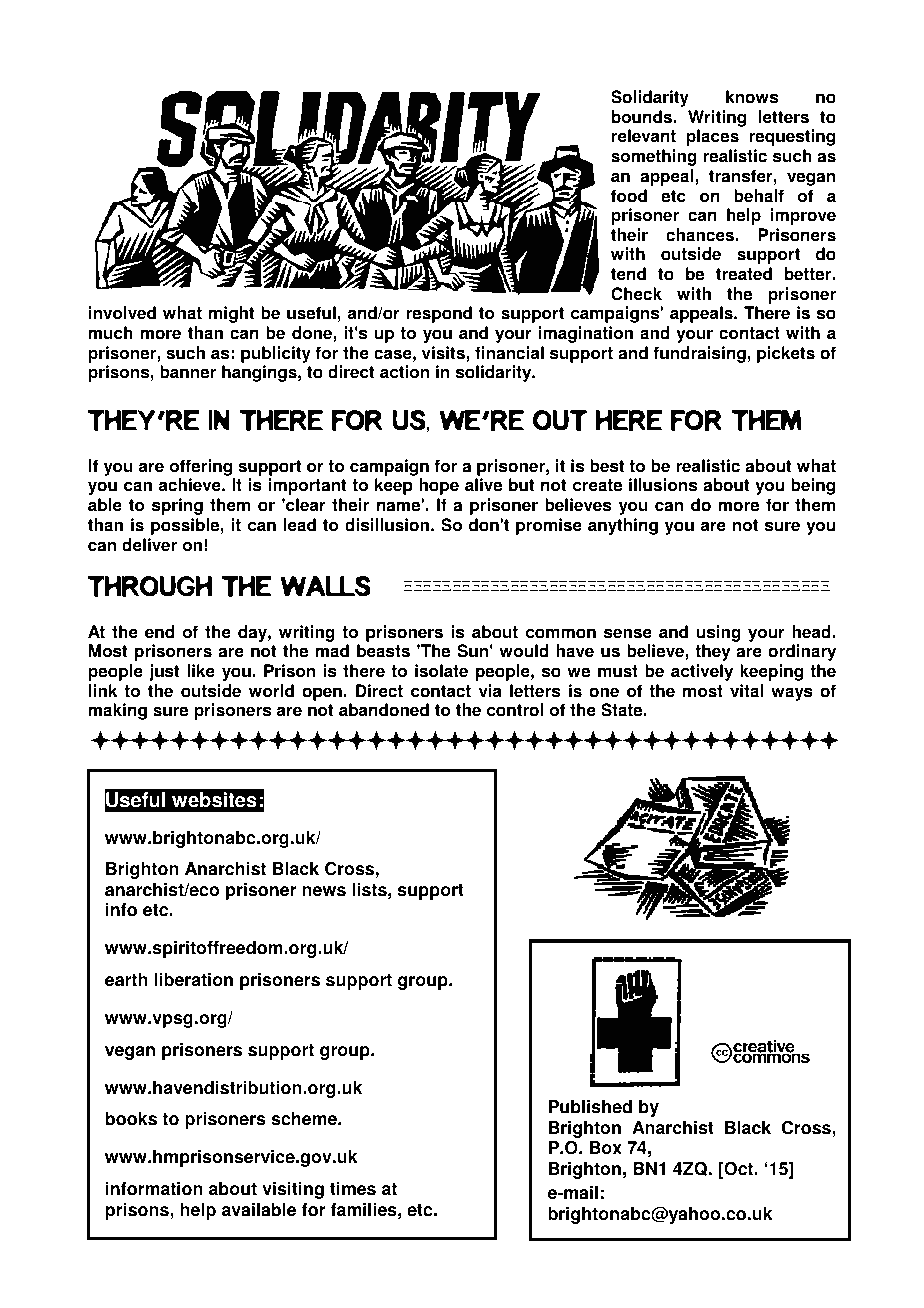  What do you see at coordinates (353, 1189) in the image?
I see `times` at bounding box center [353, 1189].
